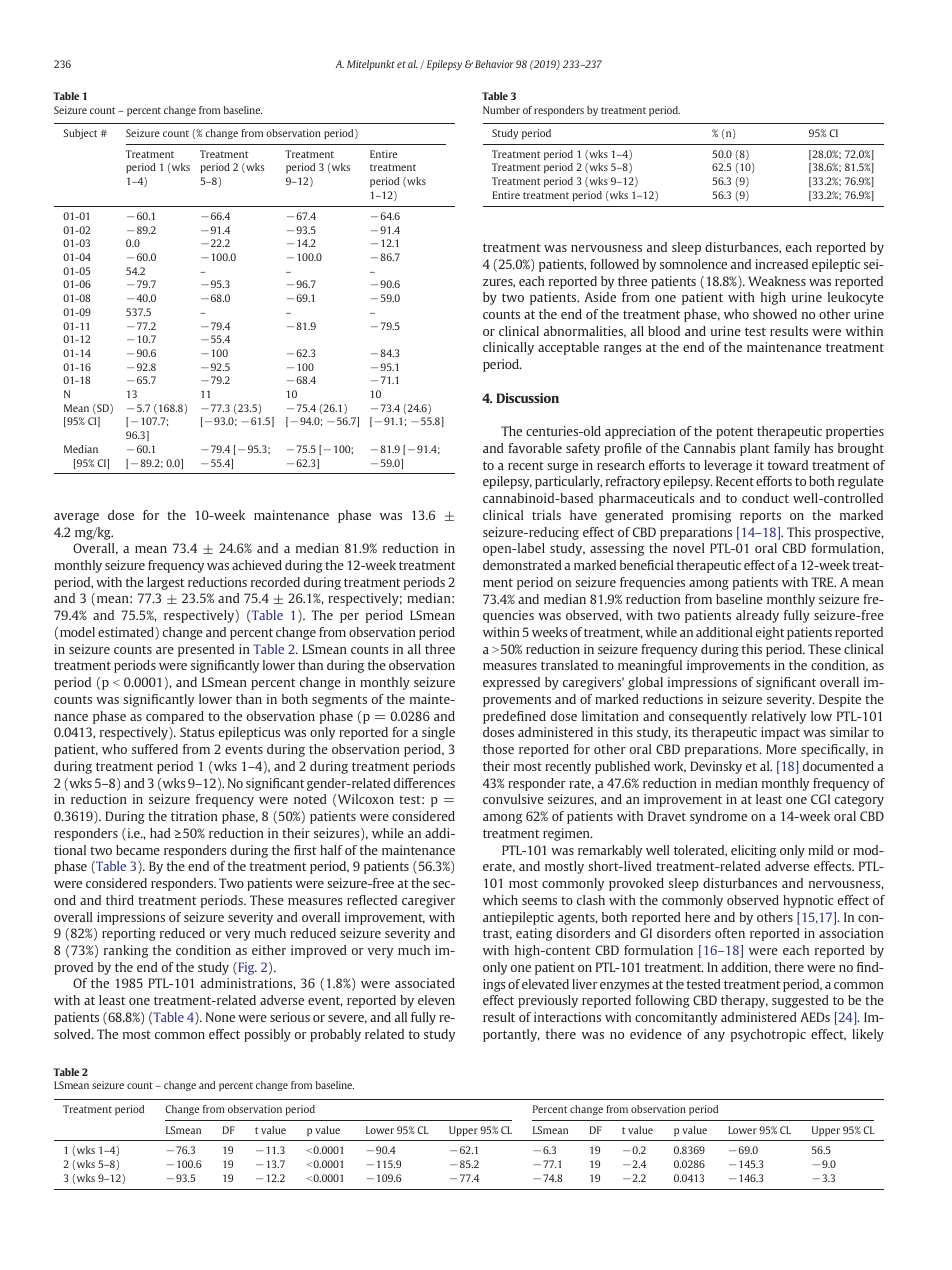 Image resolution: width=952 pixels, height=1270 pixels. Describe the element at coordinates (546, 515) in the screenshot. I see `trials` at that location.
